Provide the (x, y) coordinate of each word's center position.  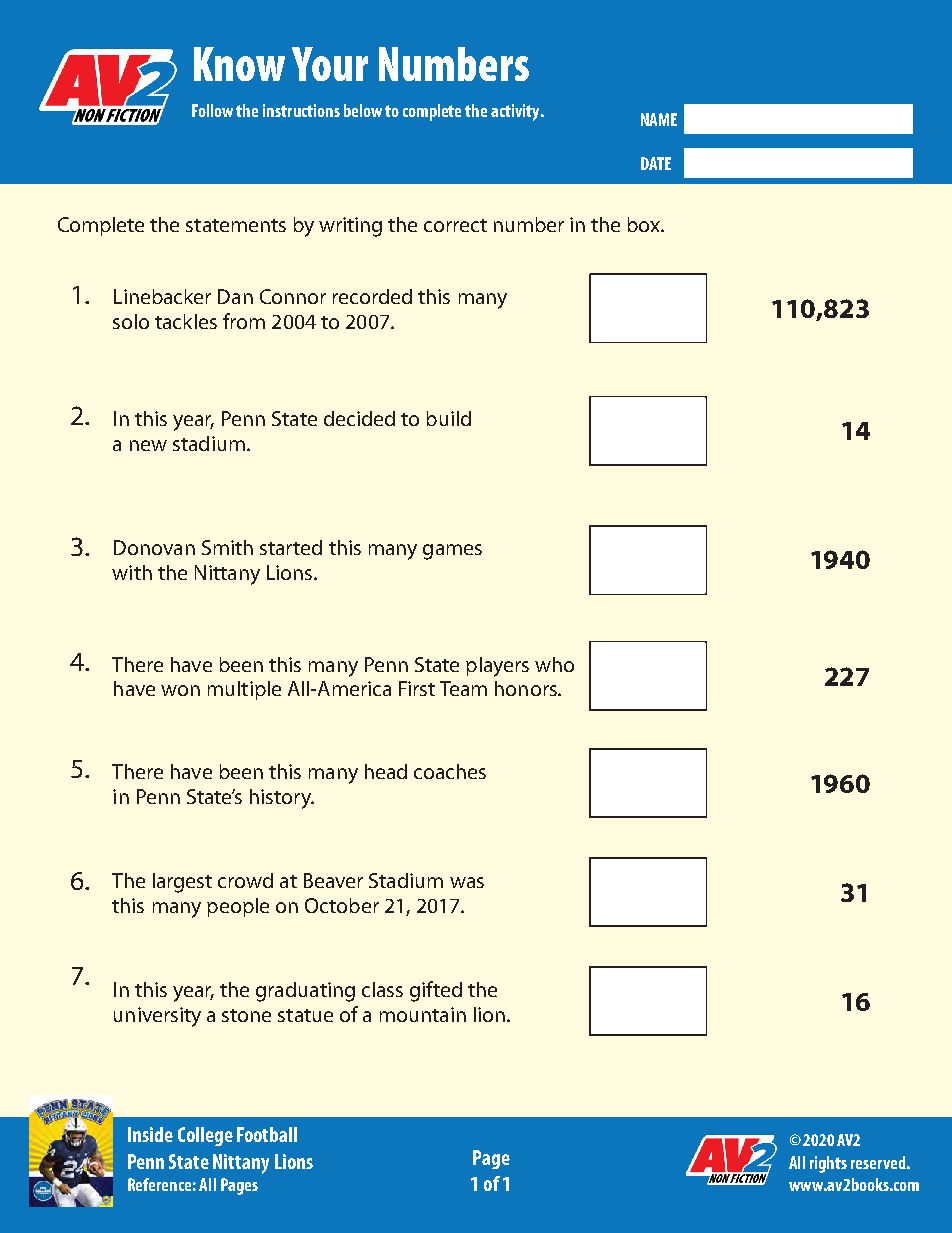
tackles (186, 321)
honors (527, 688)
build (449, 418)
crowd (245, 880)
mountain (423, 1014)
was (467, 882)
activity (516, 112)
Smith (227, 547)
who (554, 664)
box (645, 224)
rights (828, 1164)
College (205, 1136)
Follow (212, 110)
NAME (659, 119)
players (497, 667)
